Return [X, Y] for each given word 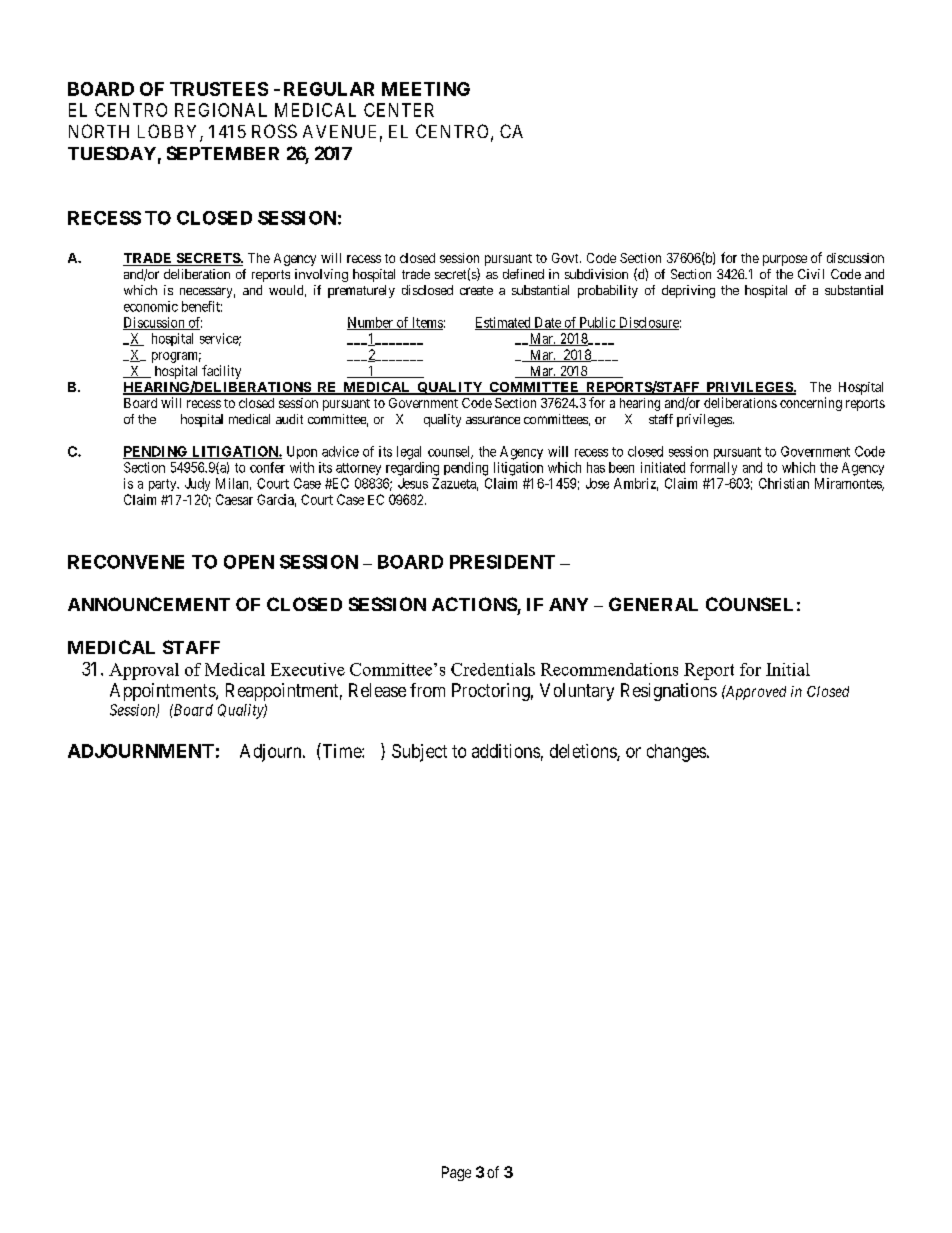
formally [713, 468]
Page [456, 1173]
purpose [785, 260]
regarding [412, 469]
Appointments [163, 692]
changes [676, 753]
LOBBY [169, 132]
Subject [419, 753]
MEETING [426, 89]
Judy [197, 484]
